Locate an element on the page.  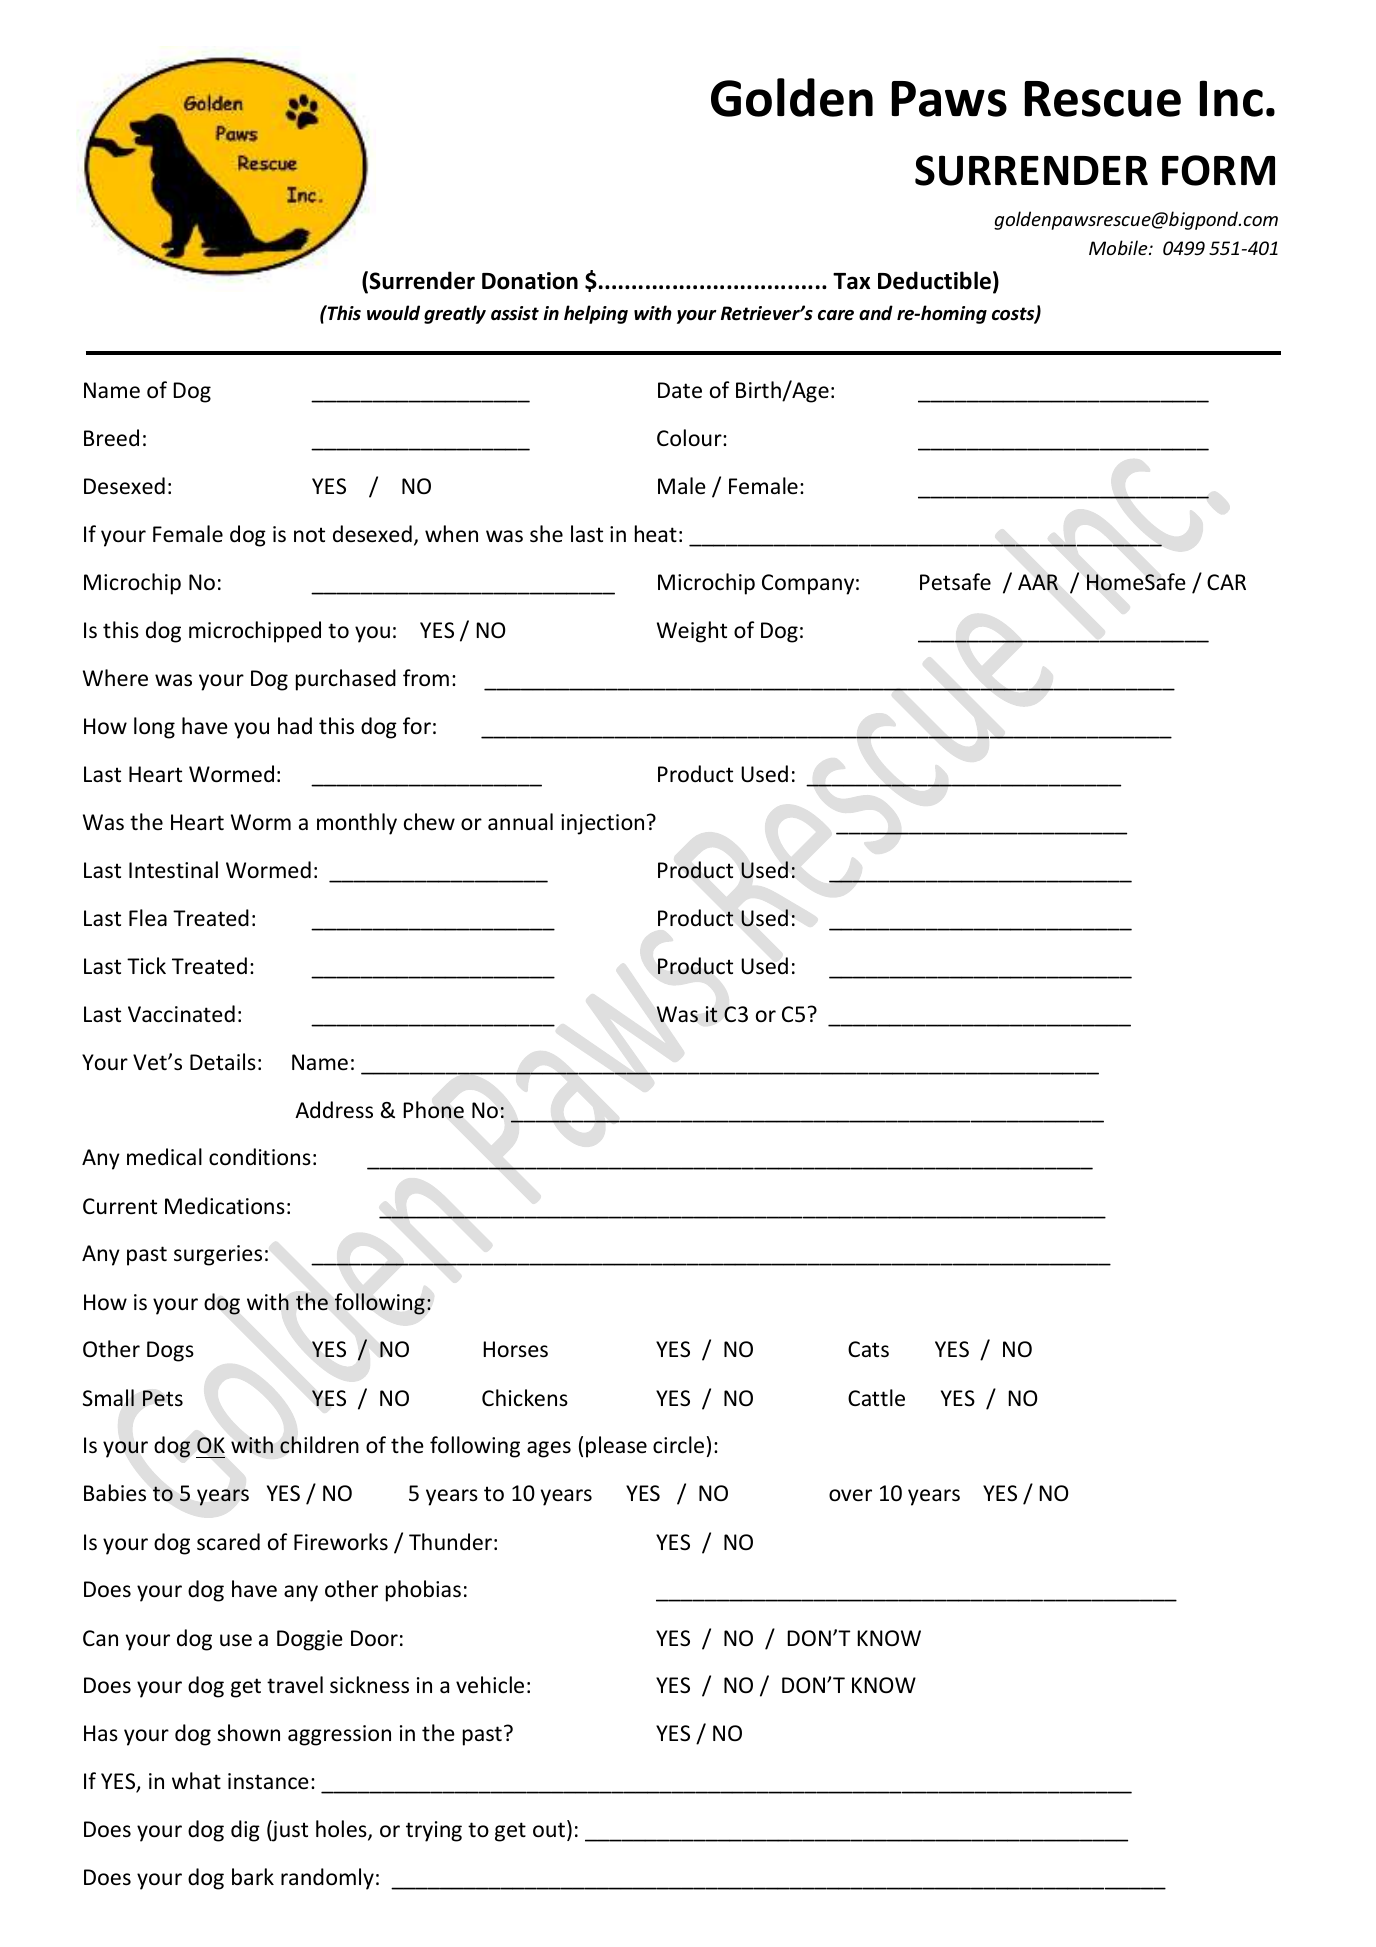
Vaccinated is located at coordinates (181, 1014).
